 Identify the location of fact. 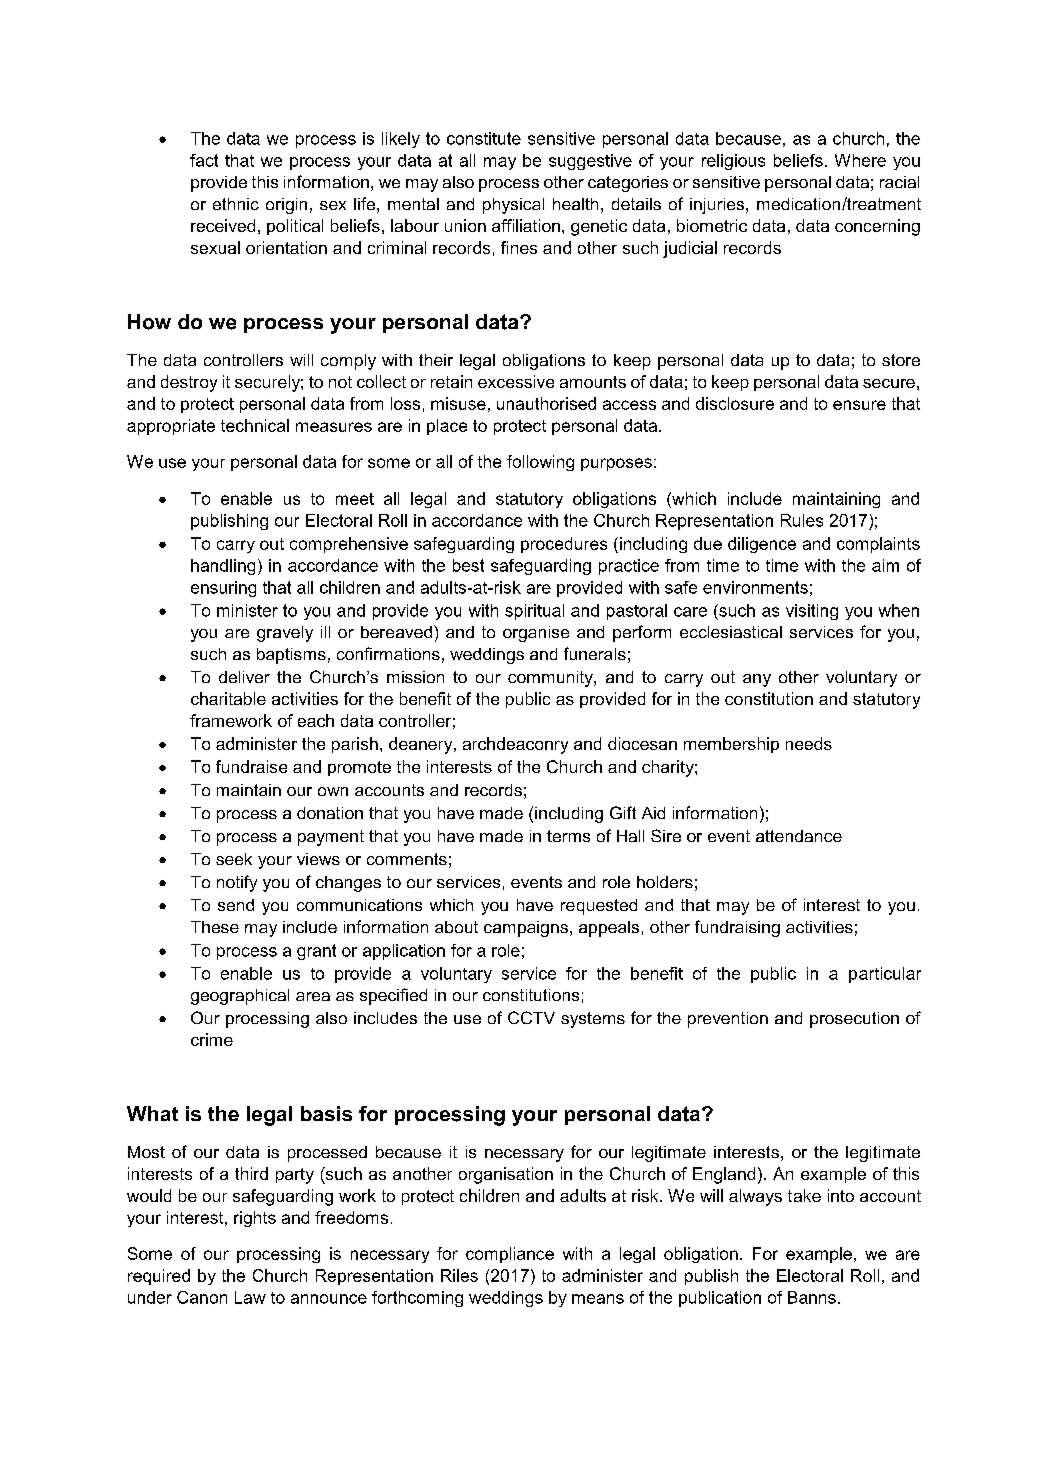
(204, 160).
